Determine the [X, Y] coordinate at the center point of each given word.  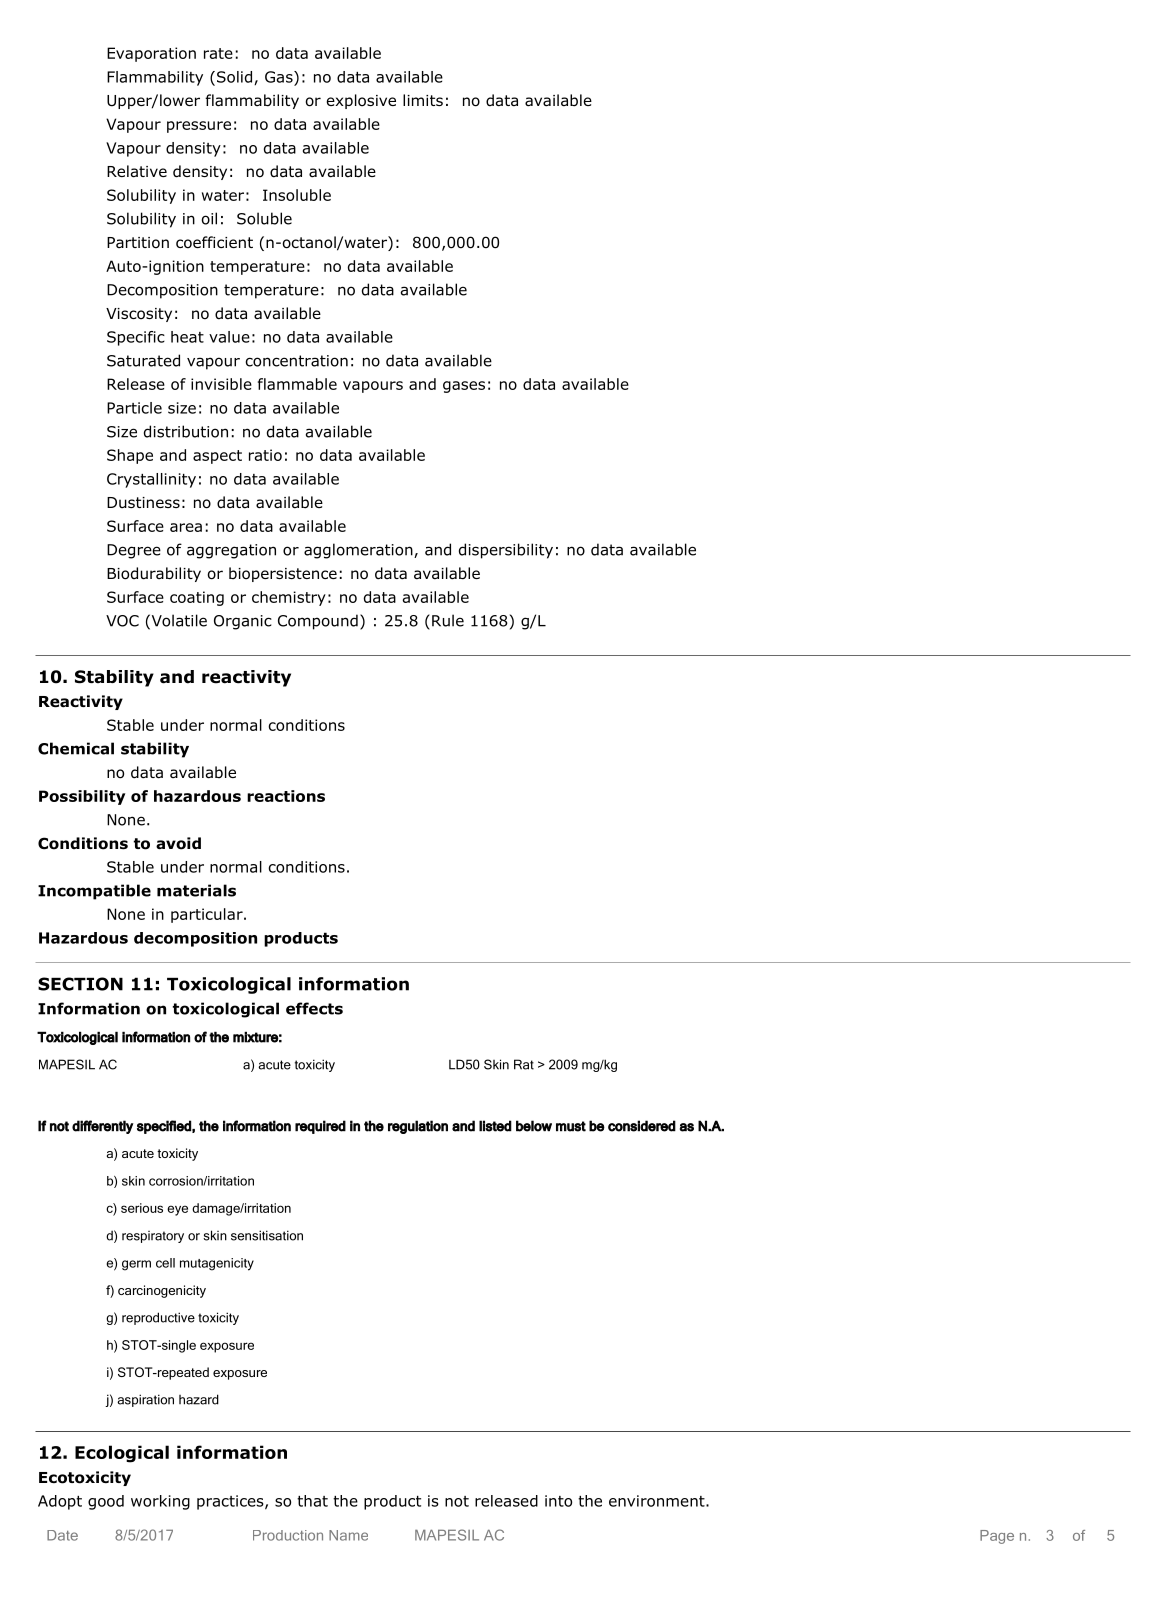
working [160, 1502]
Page [997, 1537]
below [534, 1126]
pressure [199, 127]
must [571, 1126]
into [558, 1501]
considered [642, 1126]
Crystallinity [151, 480]
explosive [361, 101]
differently [103, 1127]
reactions [286, 796]
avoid [178, 843]
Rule [448, 620]
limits [423, 100]
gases [464, 387]
